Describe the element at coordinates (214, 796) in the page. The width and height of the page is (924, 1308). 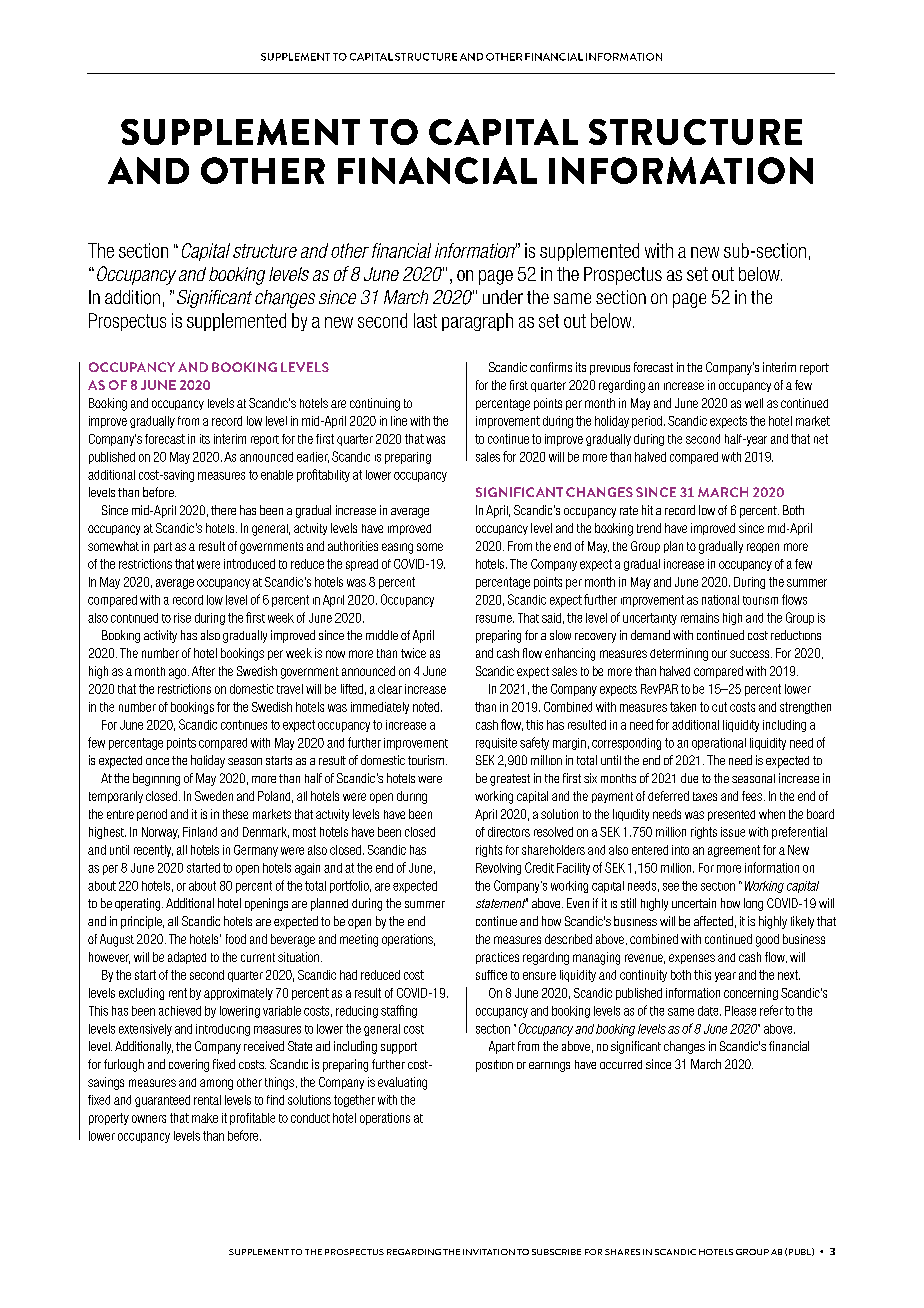
I see `Sweden` at that location.
